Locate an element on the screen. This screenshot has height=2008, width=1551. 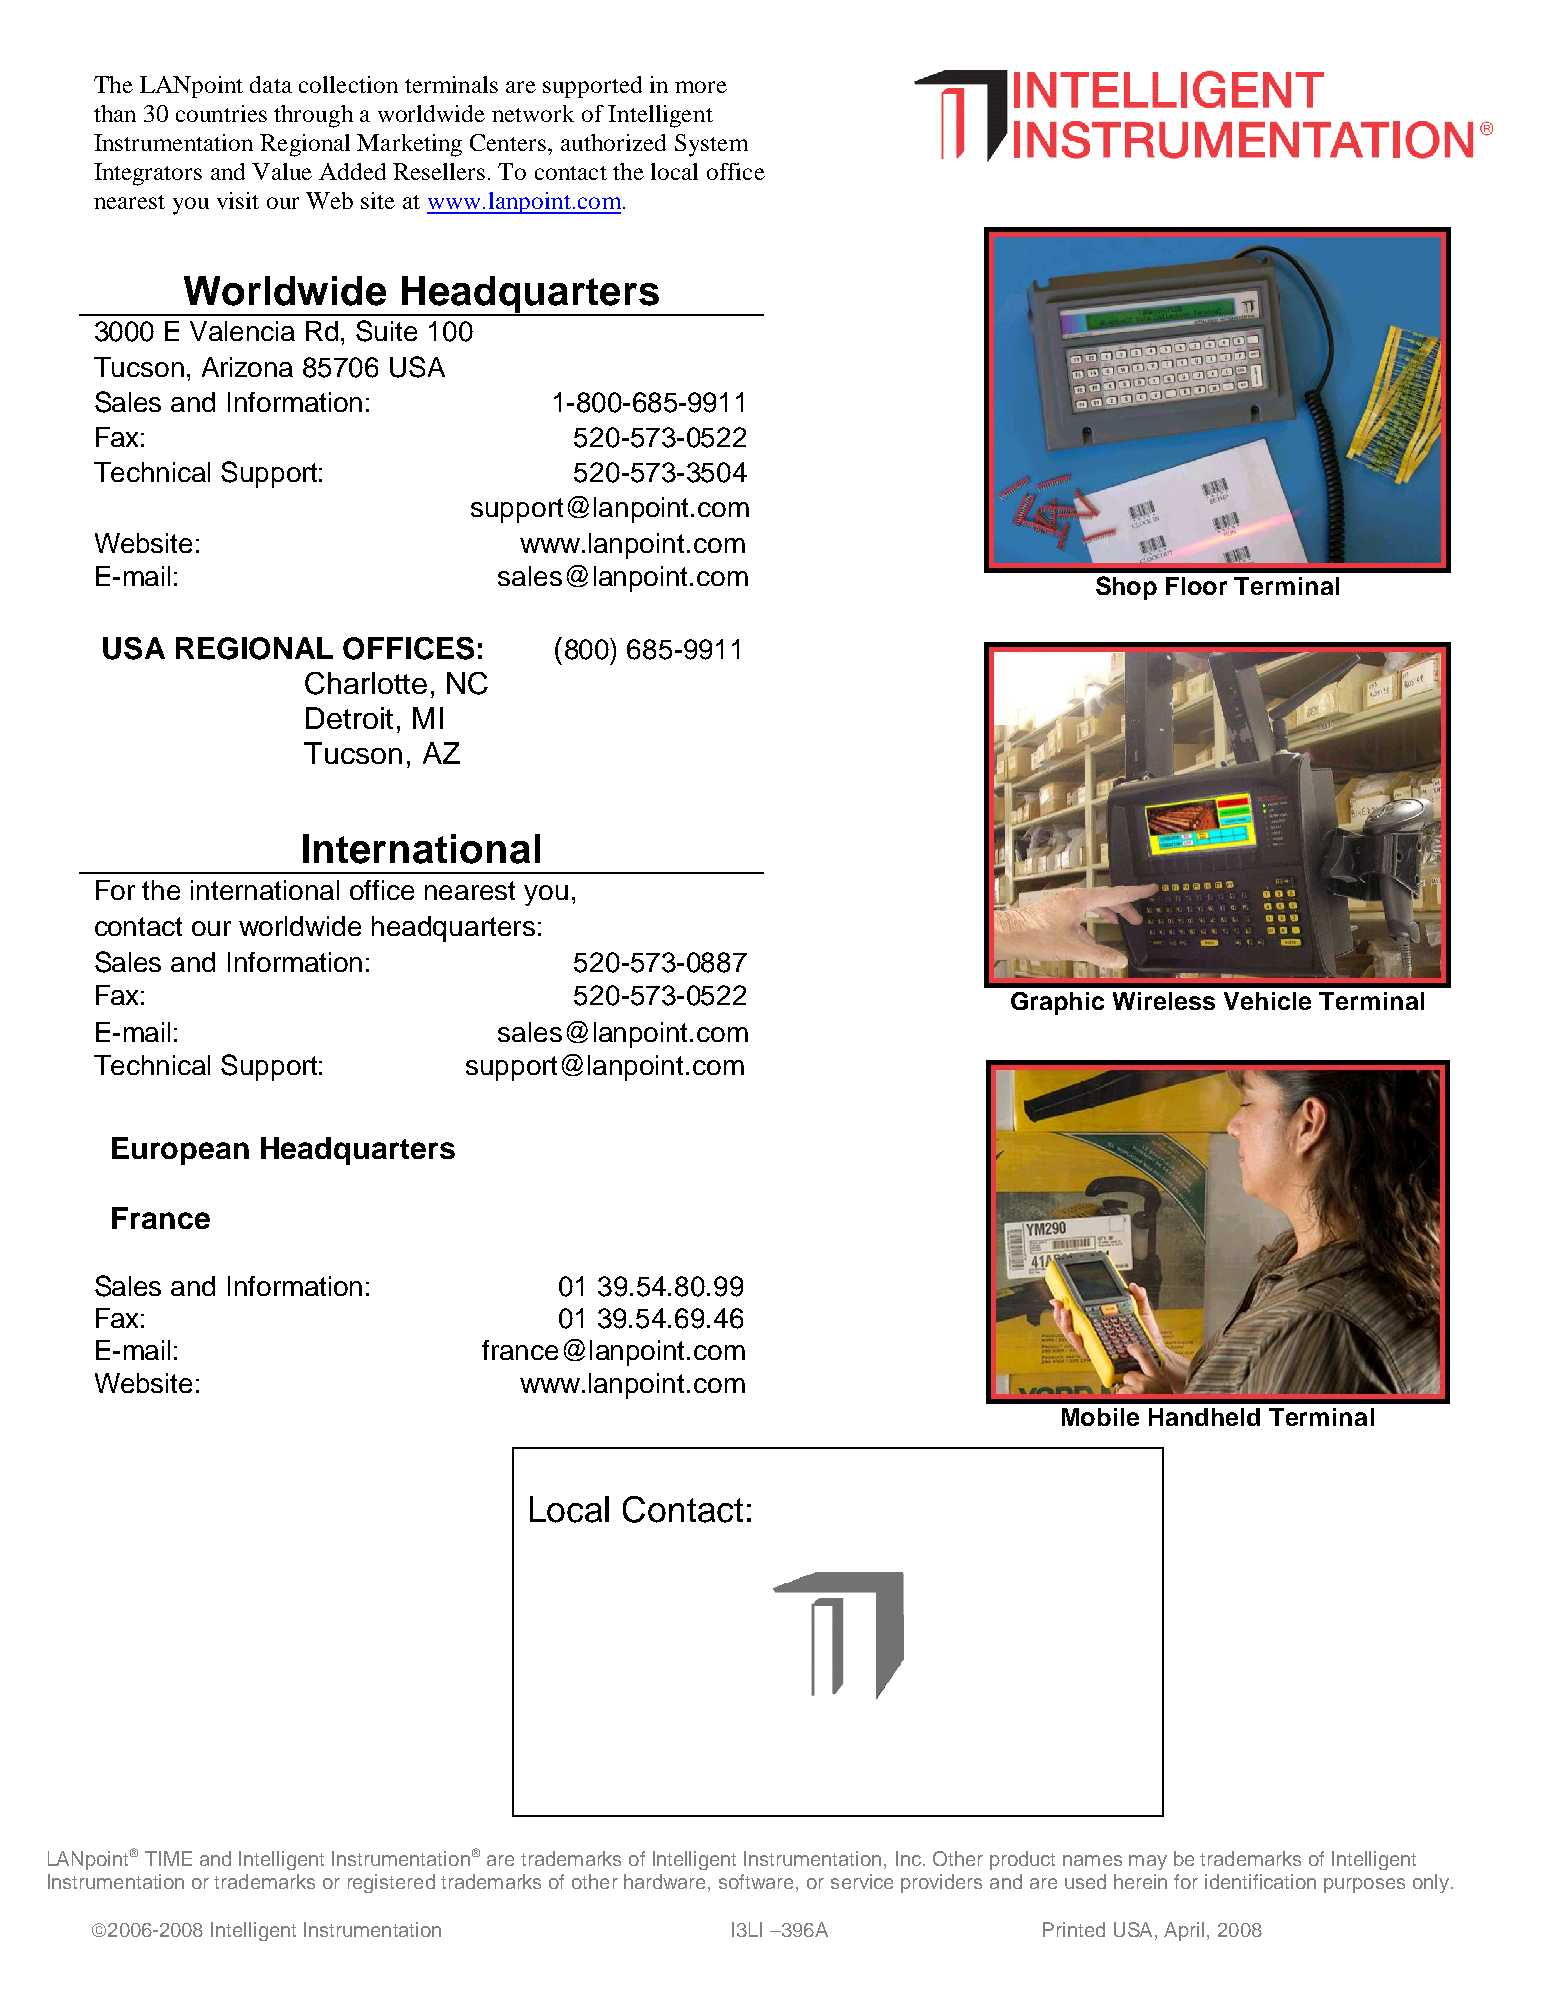
Graphic is located at coordinates (1057, 1003).
